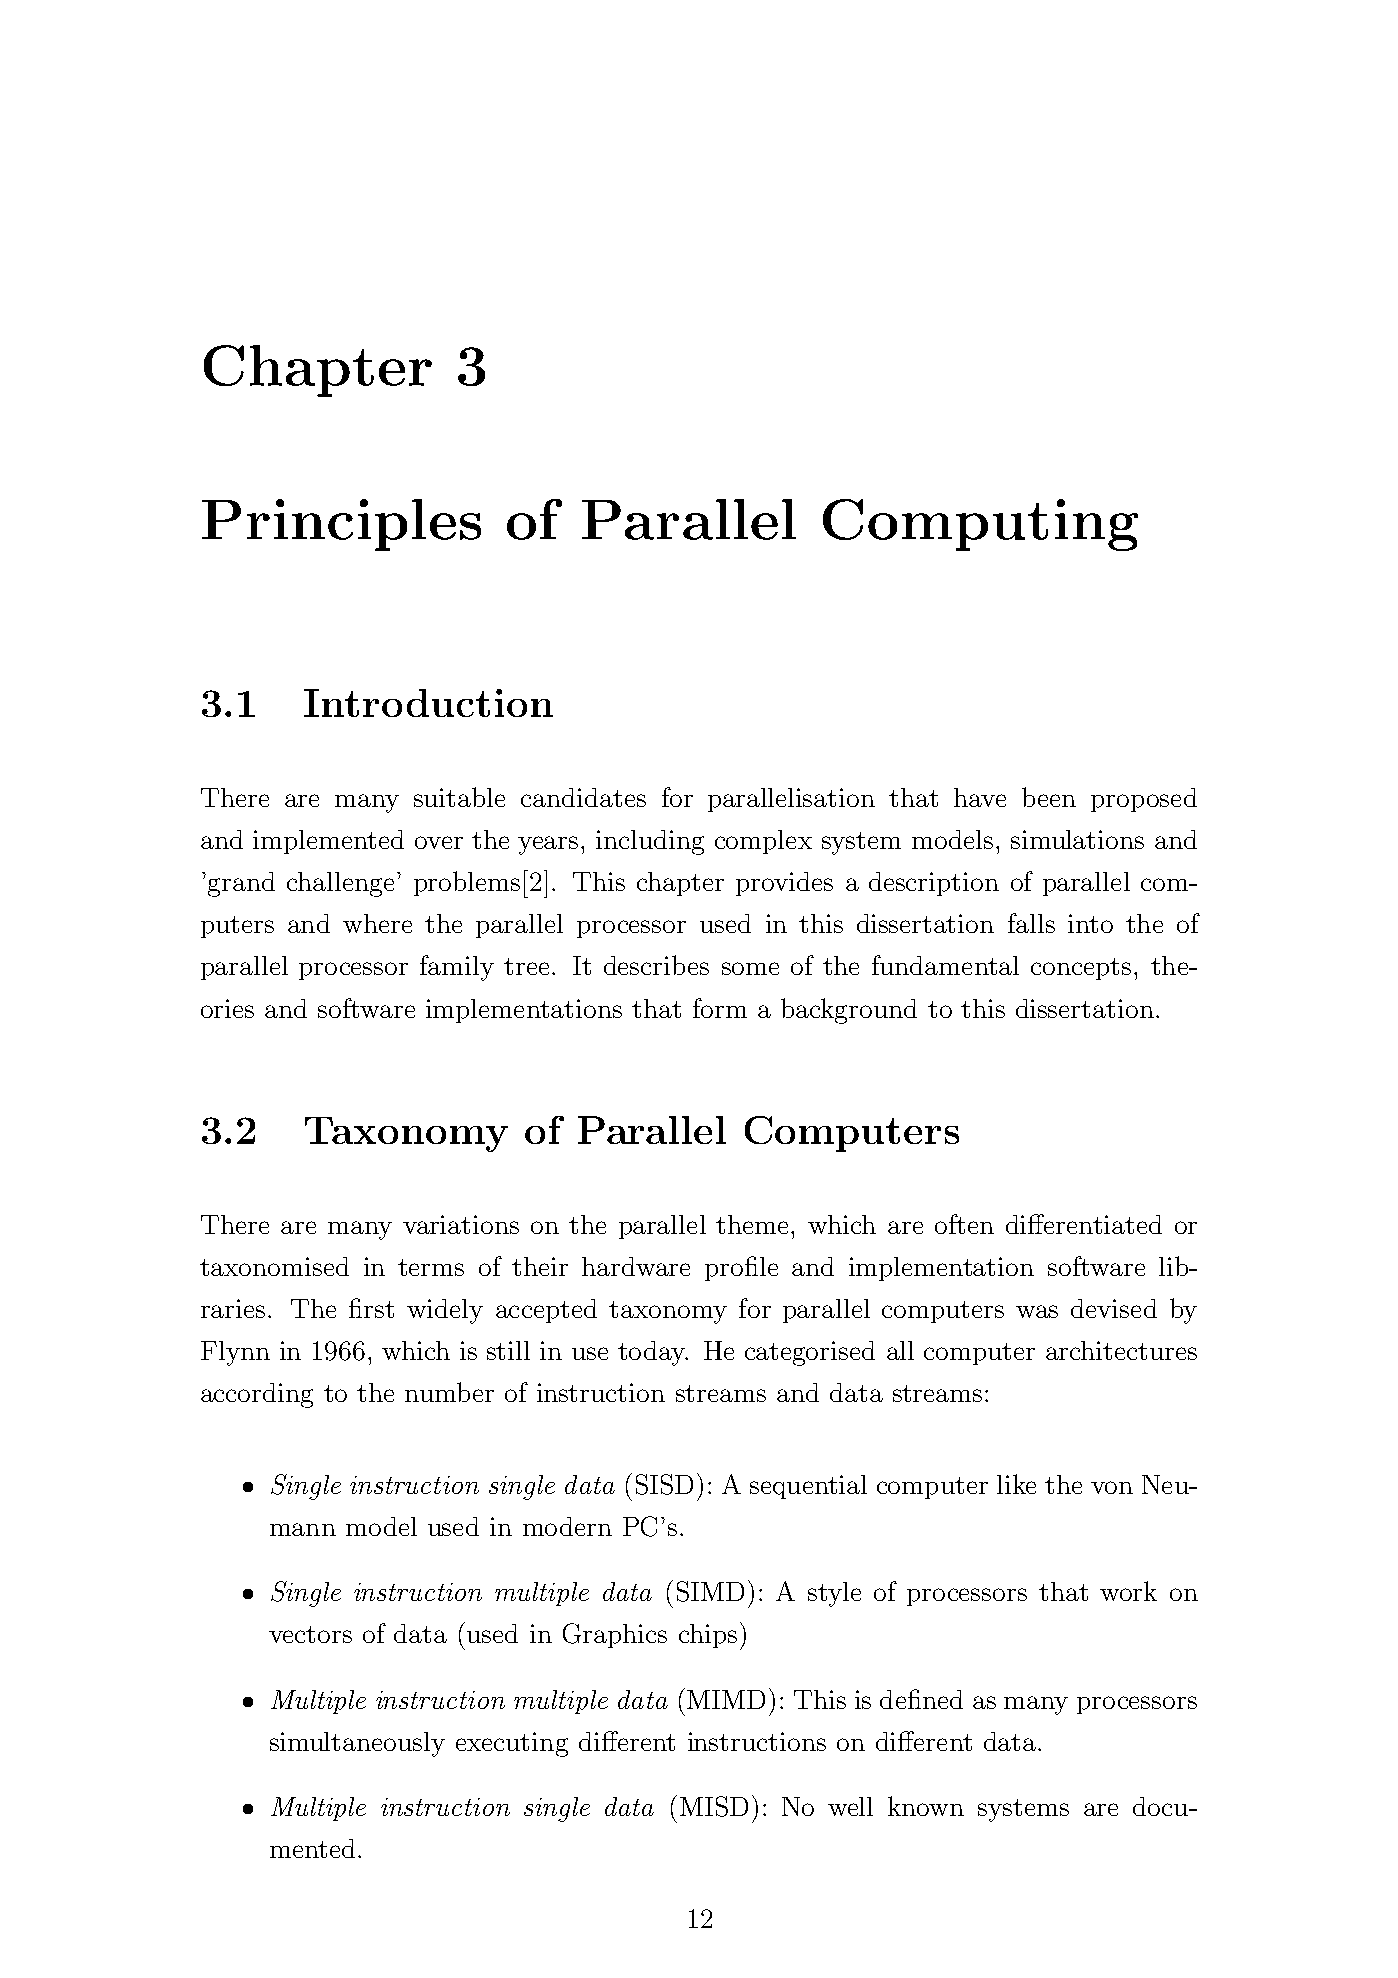  What do you see at coordinates (1037, 1311) in the screenshot?
I see `was` at bounding box center [1037, 1311].
